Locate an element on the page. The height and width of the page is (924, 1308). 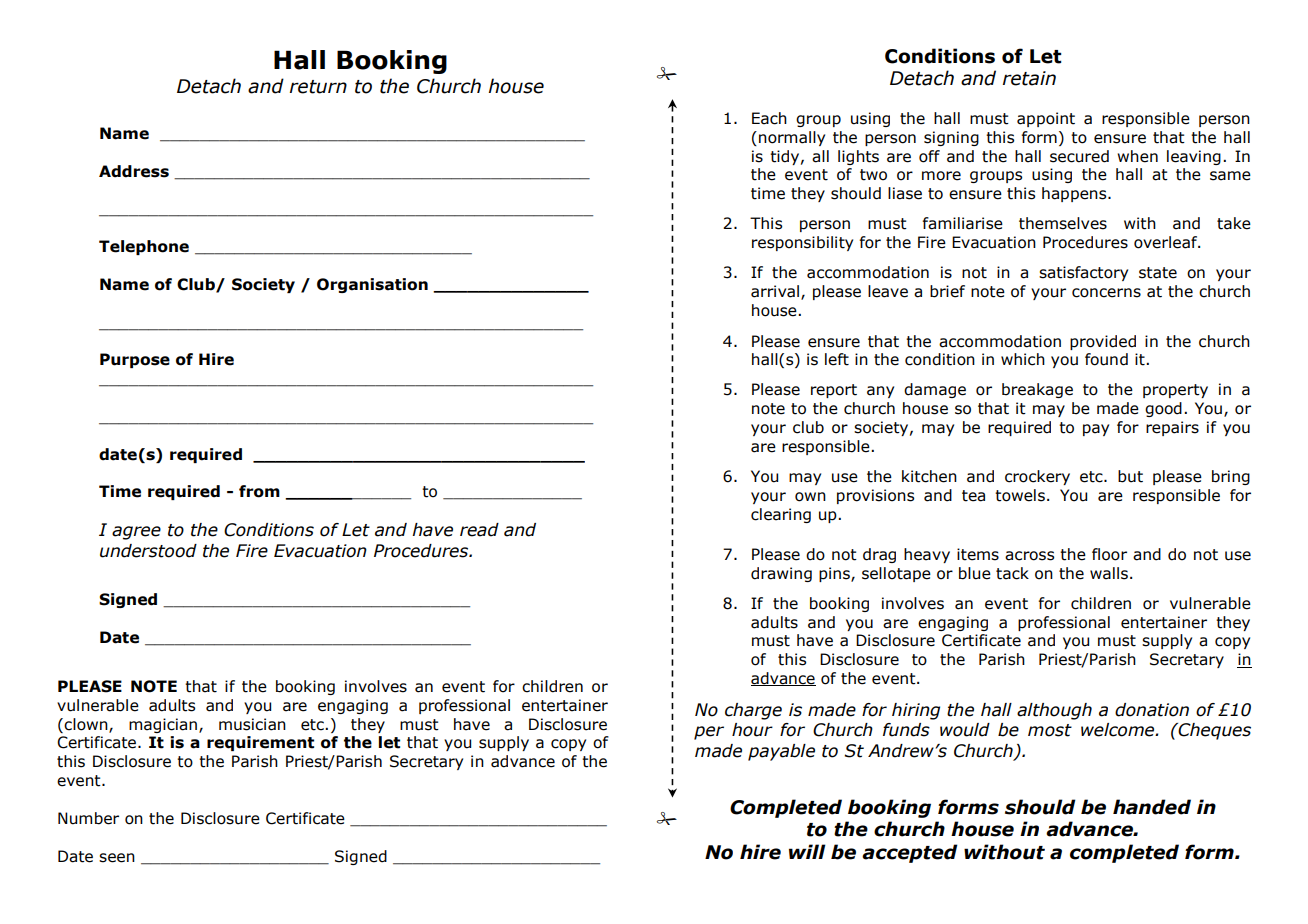
left is located at coordinates (837, 359).
